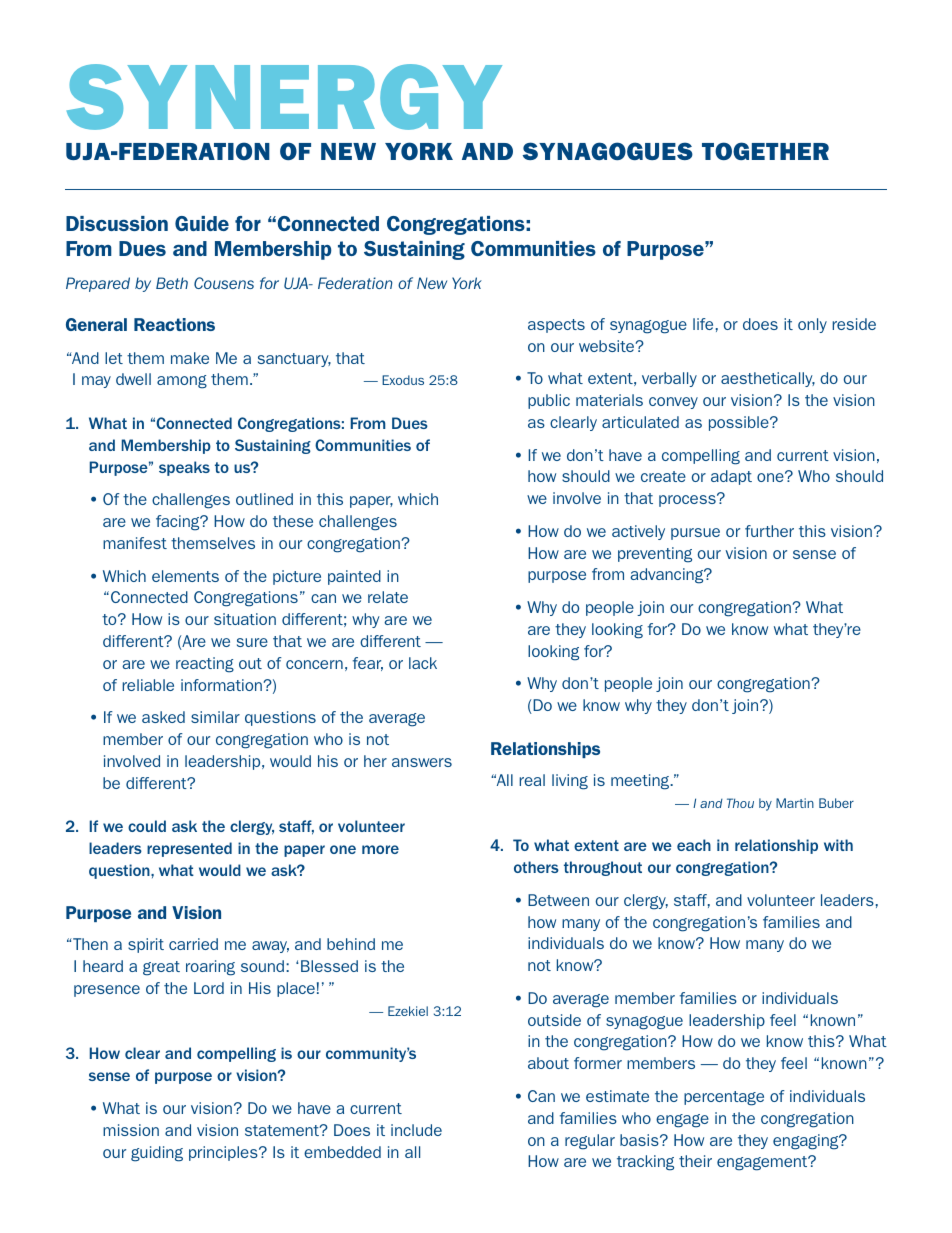  I want to click on adapt, so click(731, 477).
